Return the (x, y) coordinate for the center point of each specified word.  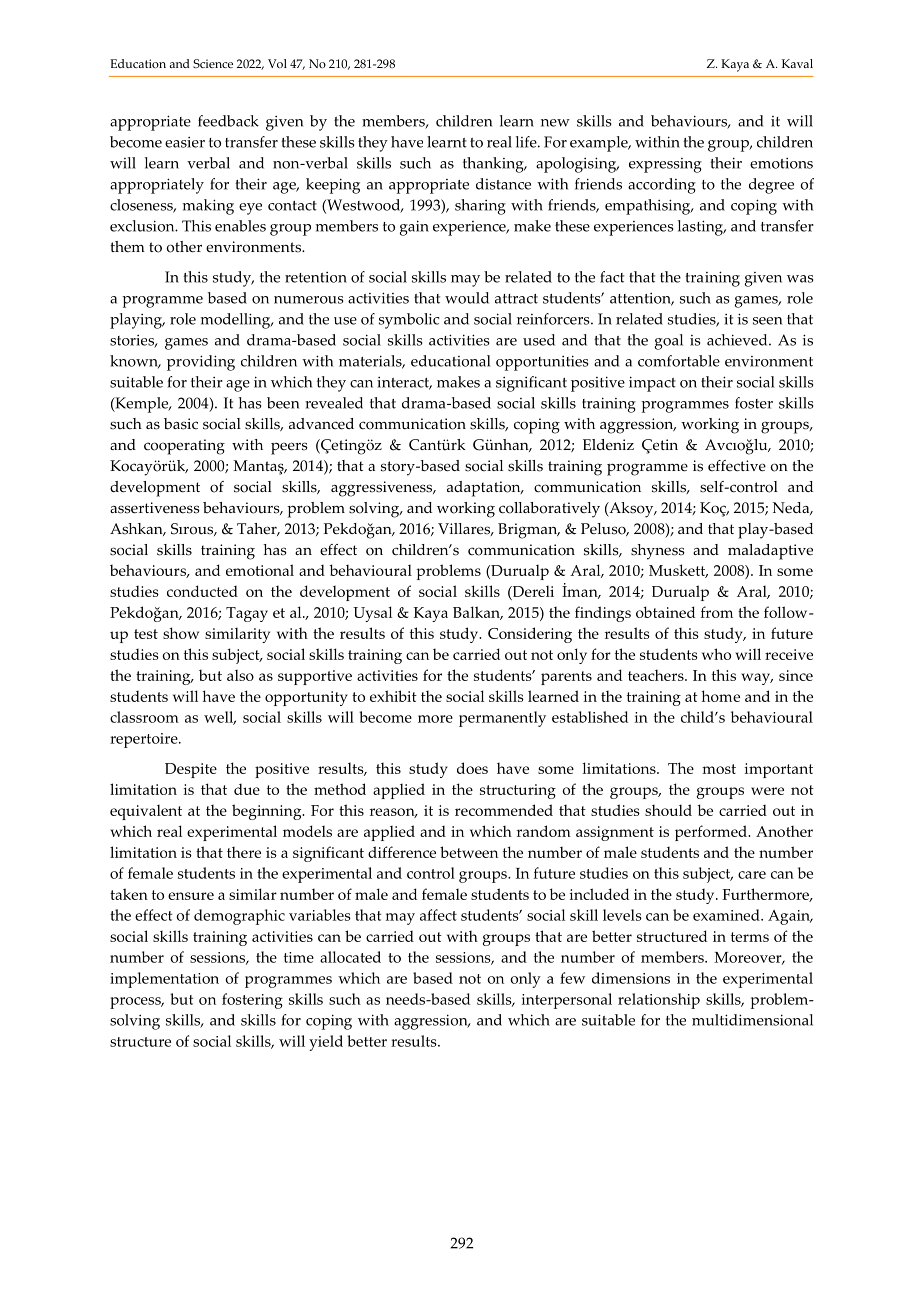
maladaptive (770, 552)
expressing (665, 165)
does (472, 768)
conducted (202, 591)
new (555, 123)
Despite (191, 770)
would (467, 298)
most (719, 769)
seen (767, 321)
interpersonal (567, 1001)
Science (213, 63)
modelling (237, 321)
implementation (164, 980)
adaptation (485, 489)
